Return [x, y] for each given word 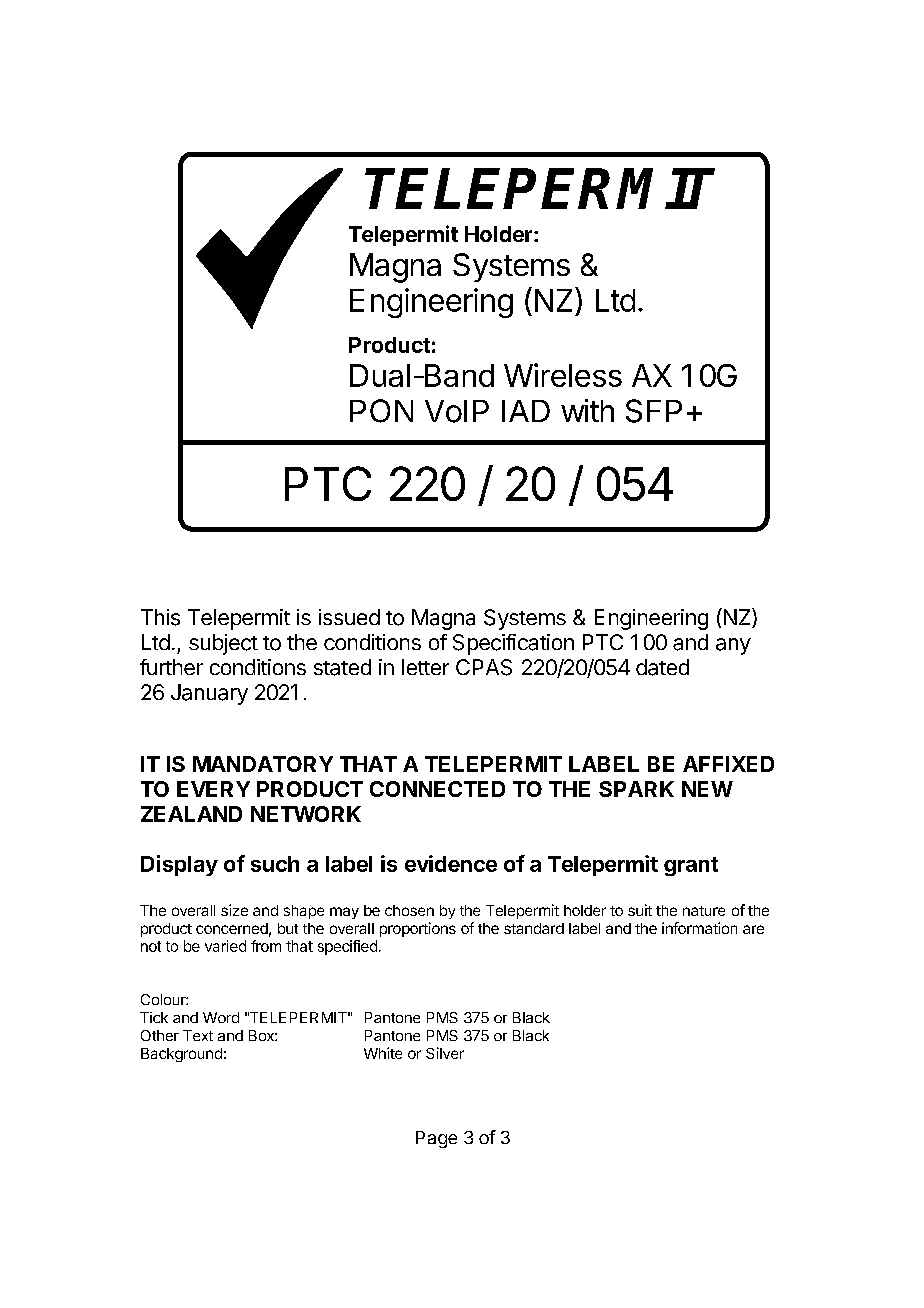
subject [223, 644]
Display [179, 865]
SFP [654, 411]
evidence [451, 863]
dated [662, 667]
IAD [526, 411]
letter [425, 667]
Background [181, 1055]
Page [436, 1139]
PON [381, 411]
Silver [445, 1053]
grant [691, 866]
